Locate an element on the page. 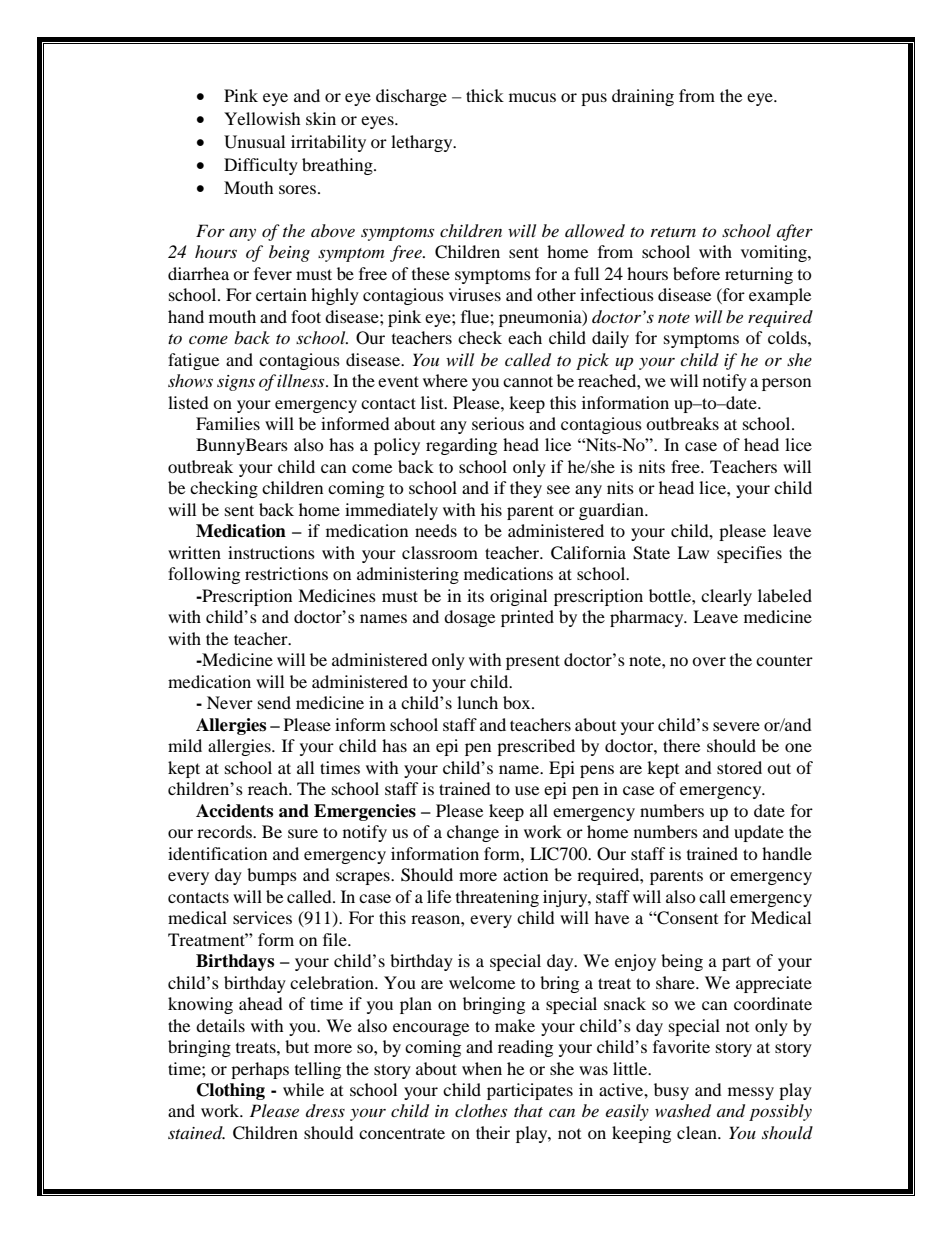 This page has width=952, height=1233. clothes is located at coordinates (481, 1110).
